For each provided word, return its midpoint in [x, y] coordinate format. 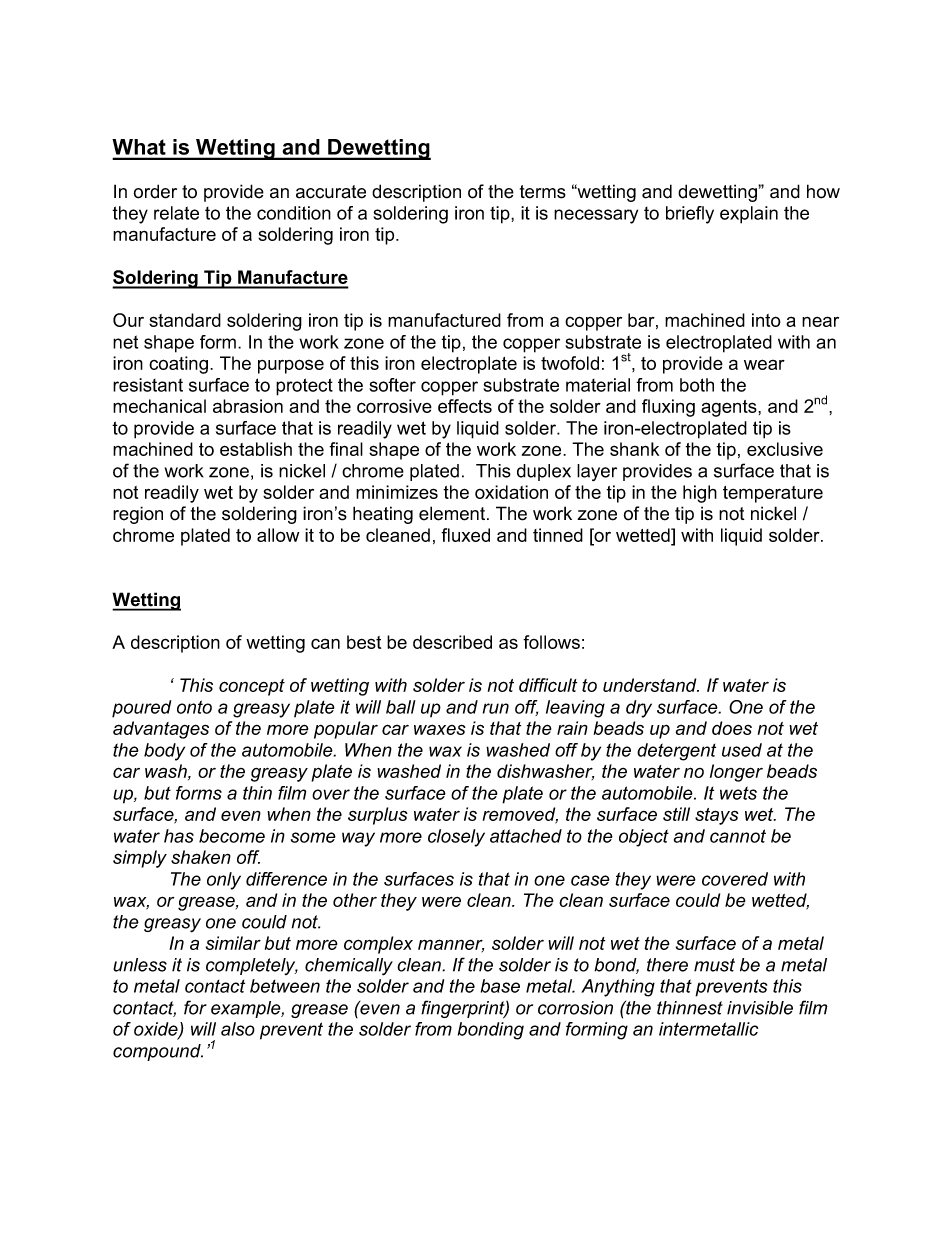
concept [252, 687]
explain [749, 215]
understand [651, 685]
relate [176, 213]
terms [543, 192]
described [452, 642]
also [238, 1029]
